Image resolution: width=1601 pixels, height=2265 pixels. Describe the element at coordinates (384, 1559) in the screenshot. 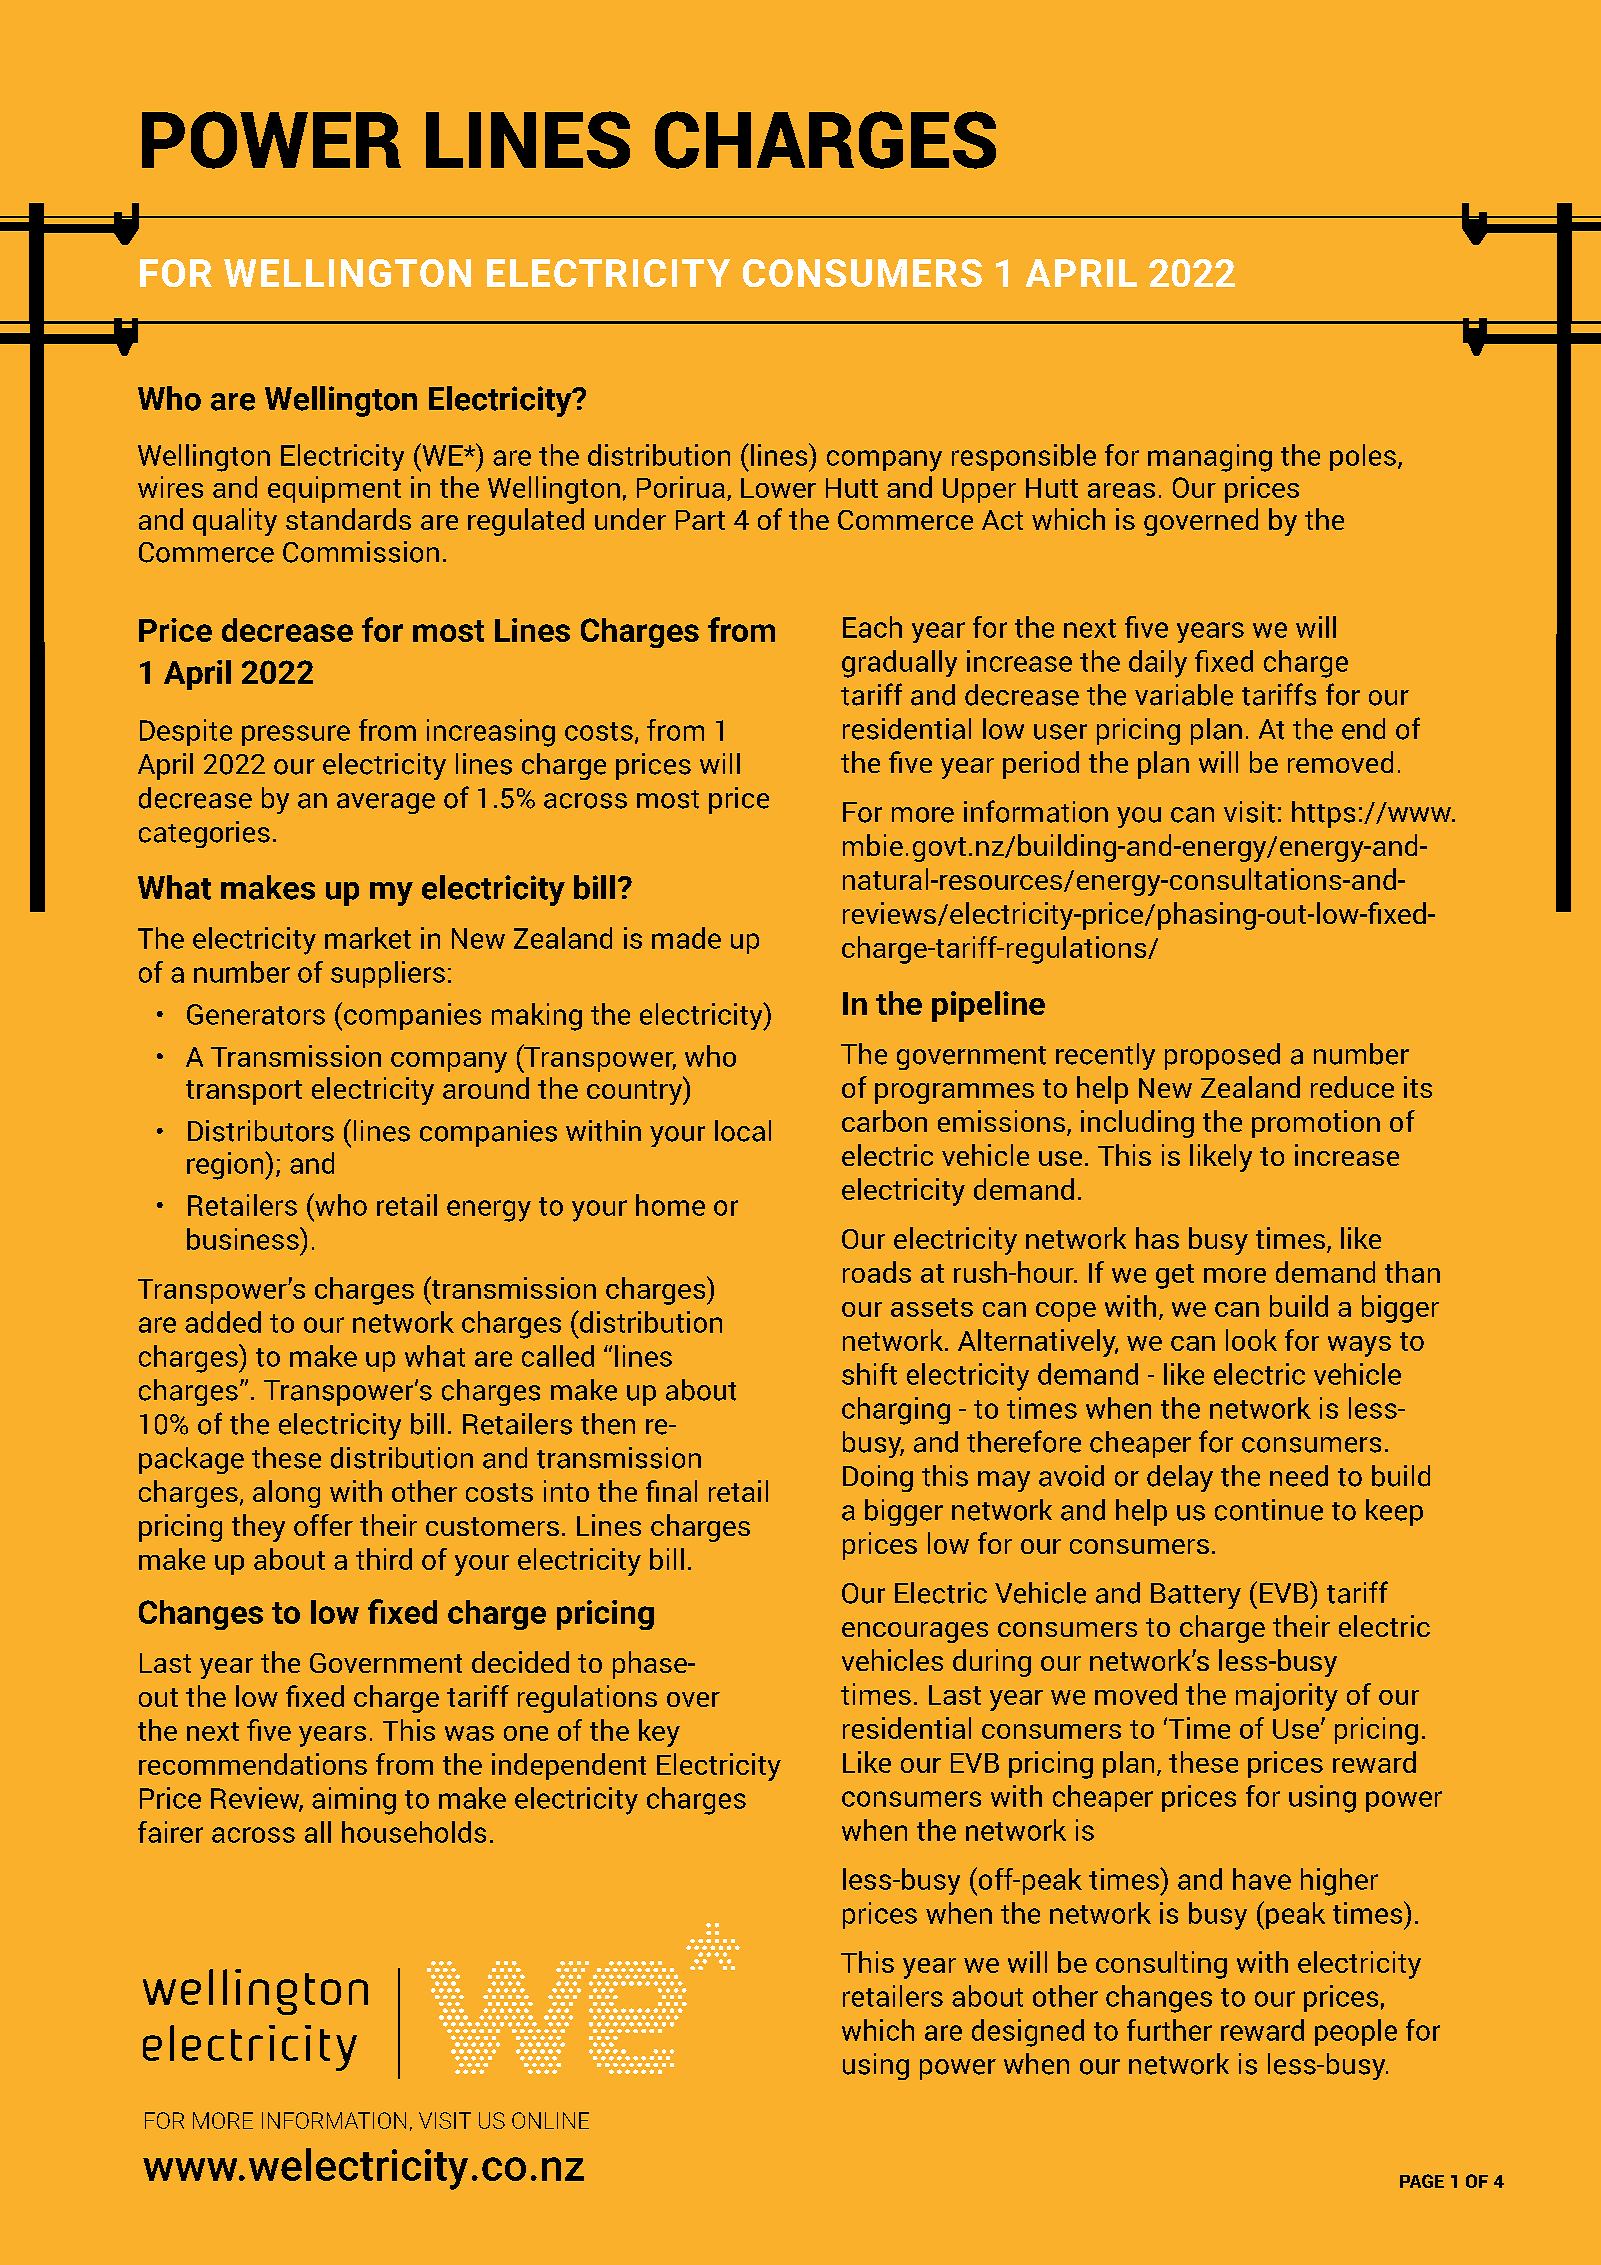

I see `third` at that location.
